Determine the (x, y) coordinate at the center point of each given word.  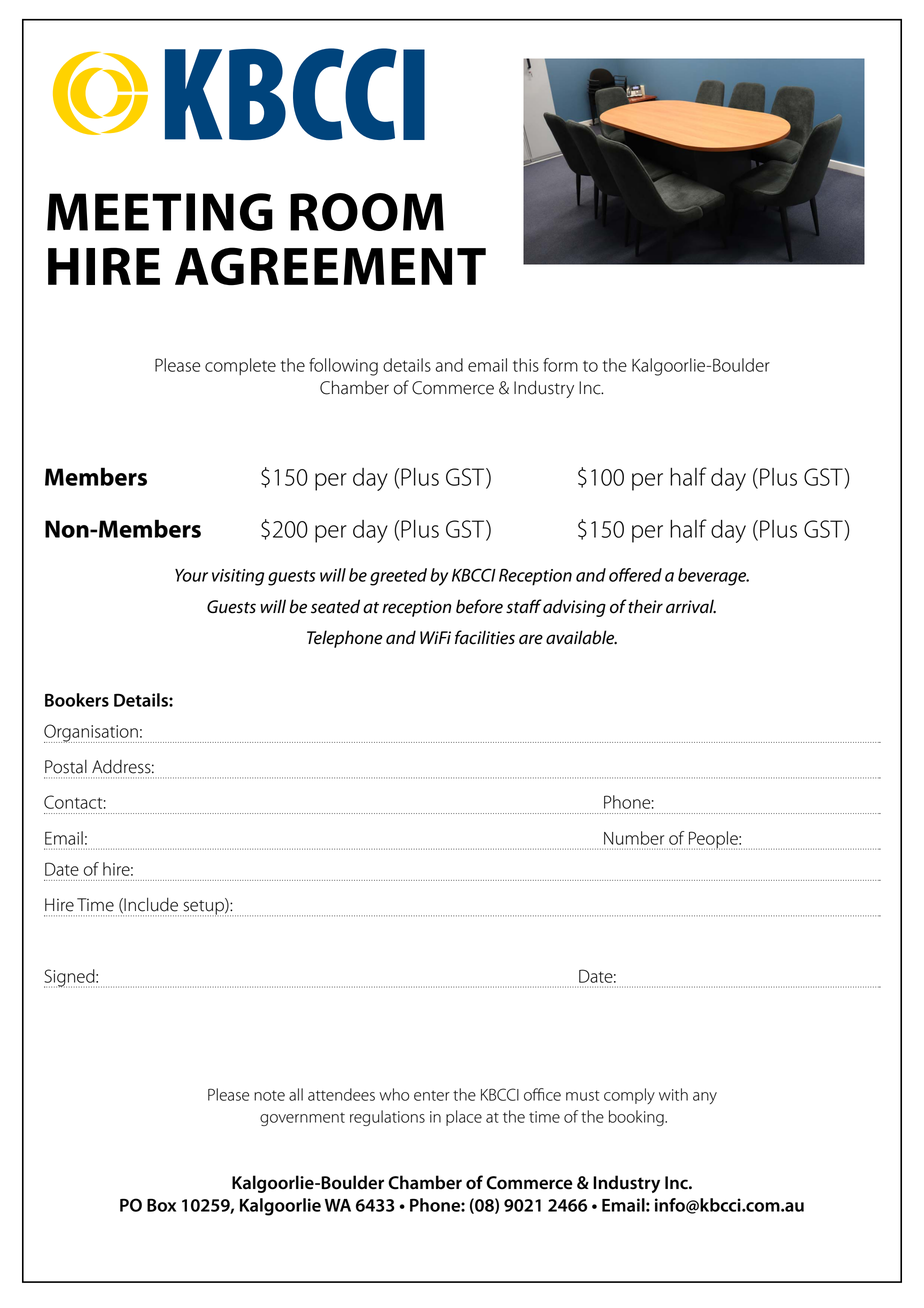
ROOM (367, 212)
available (581, 637)
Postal (66, 767)
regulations (387, 1118)
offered (635, 575)
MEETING (160, 212)
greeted (398, 577)
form (560, 365)
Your (191, 575)
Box (161, 1205)
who (394, 1094)
